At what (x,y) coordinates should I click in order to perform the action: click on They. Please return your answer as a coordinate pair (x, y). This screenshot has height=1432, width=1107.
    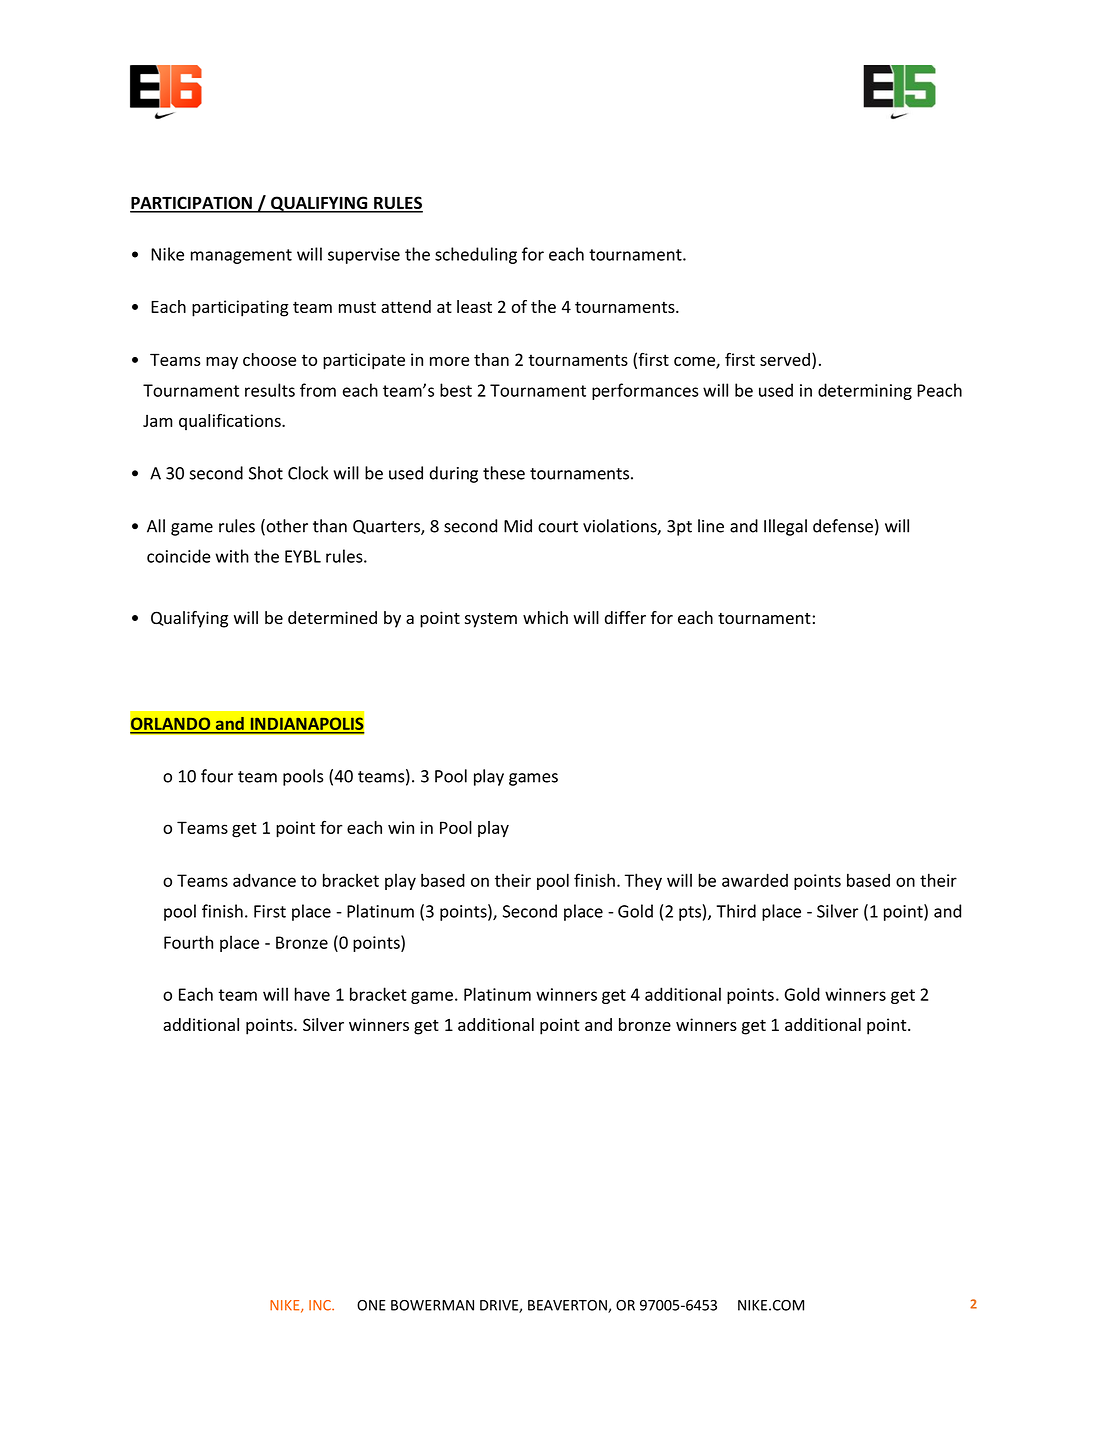
    Looking at the image, I should click on (643, 881).
